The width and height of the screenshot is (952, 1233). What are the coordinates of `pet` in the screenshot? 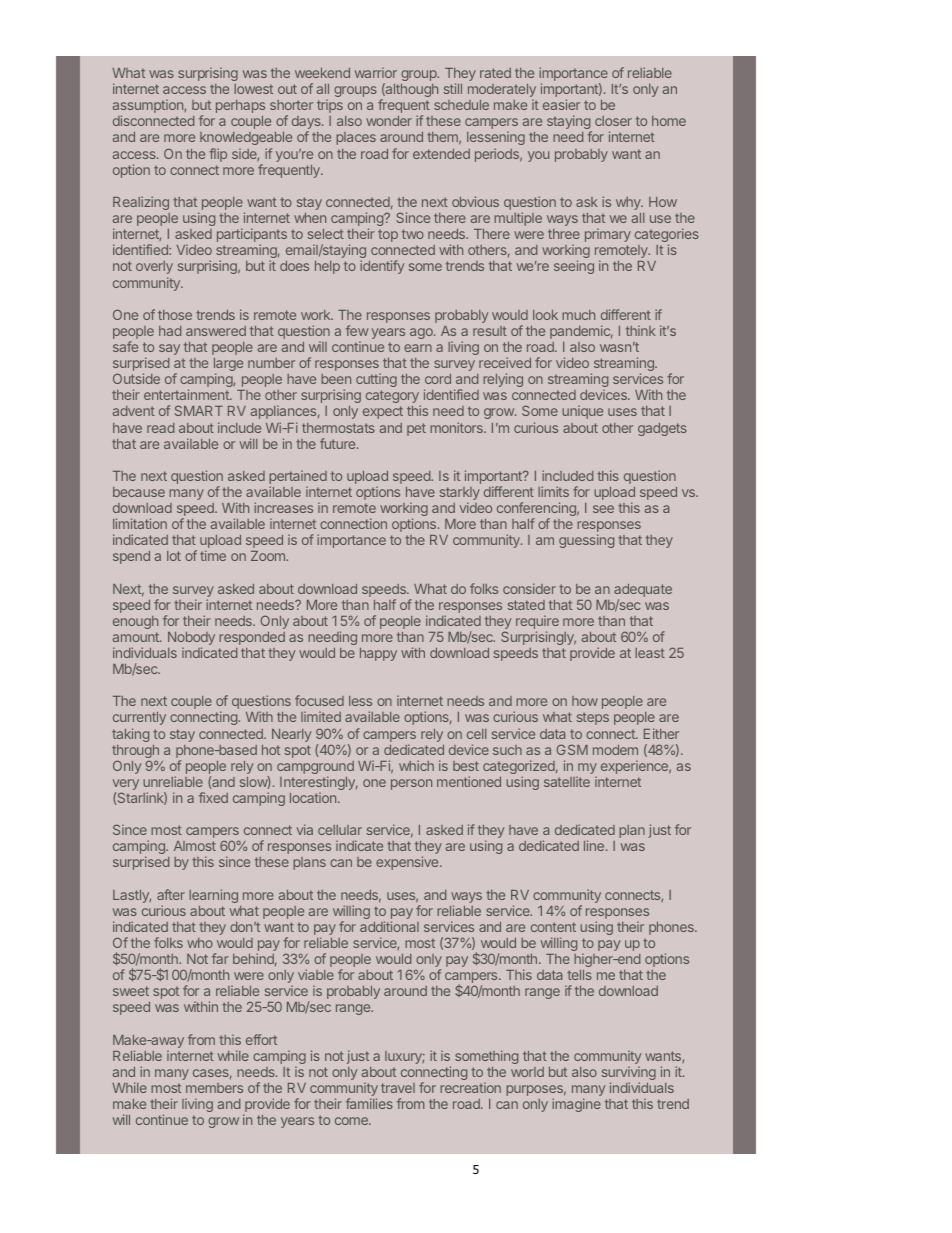 It's located at (416, 429).
